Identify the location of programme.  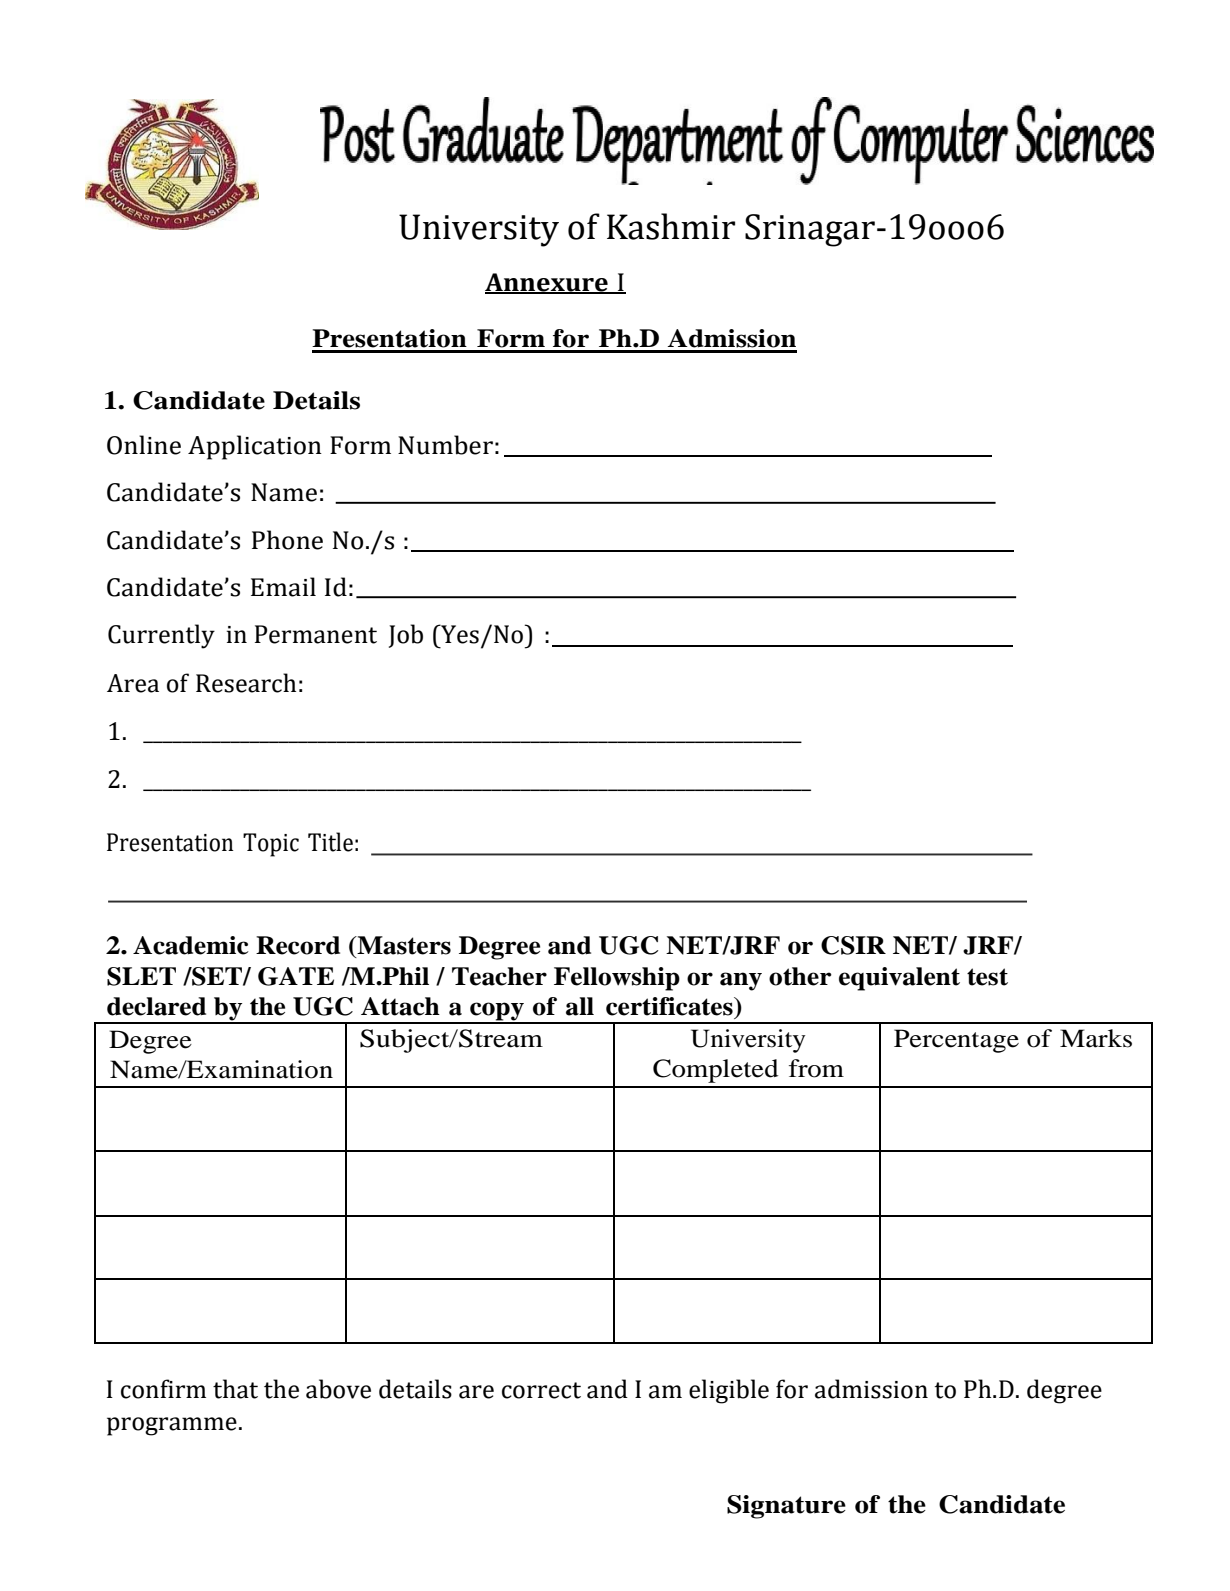
(172, 1426).
